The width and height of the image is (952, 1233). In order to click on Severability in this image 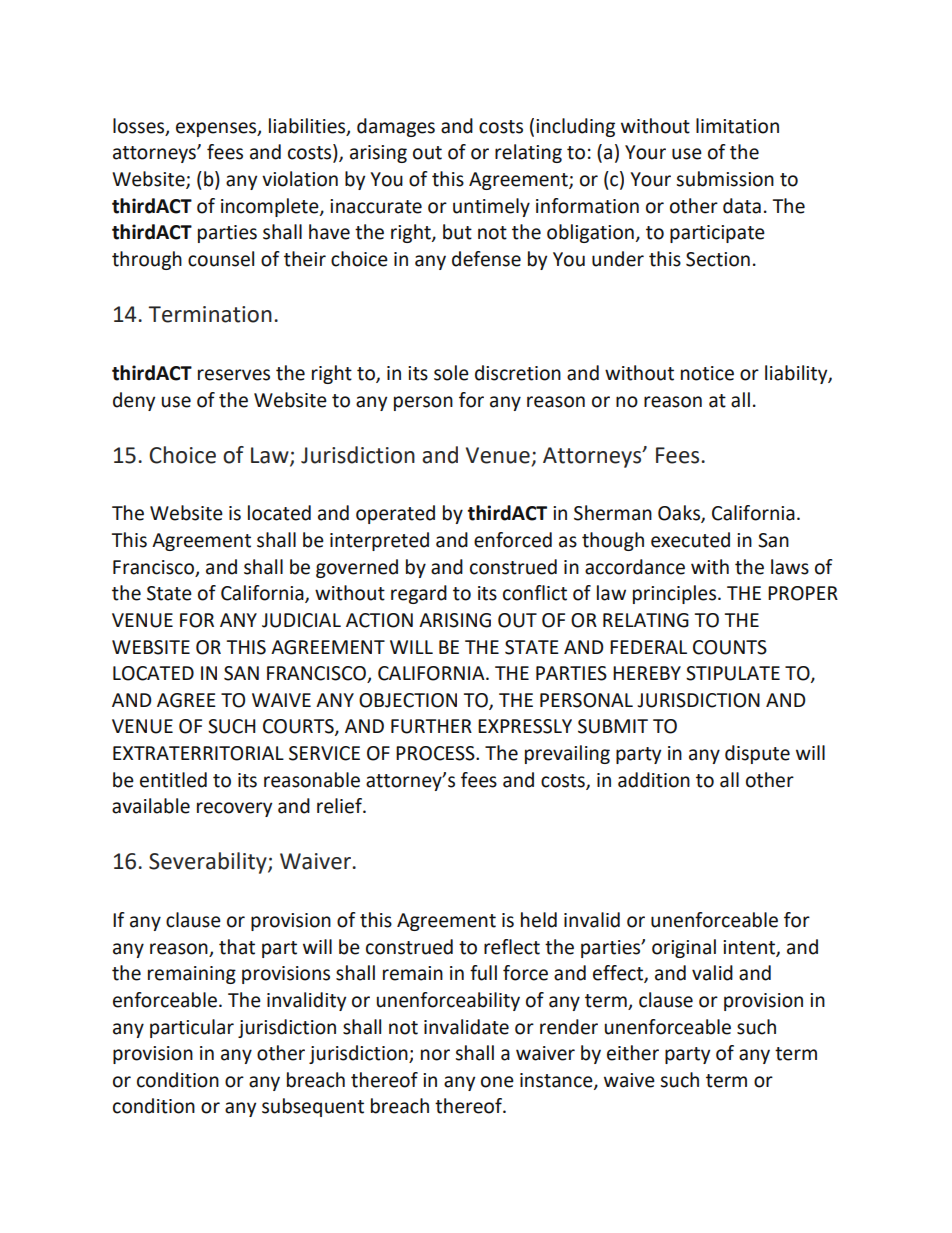, I will do `click(209, 863)`.
